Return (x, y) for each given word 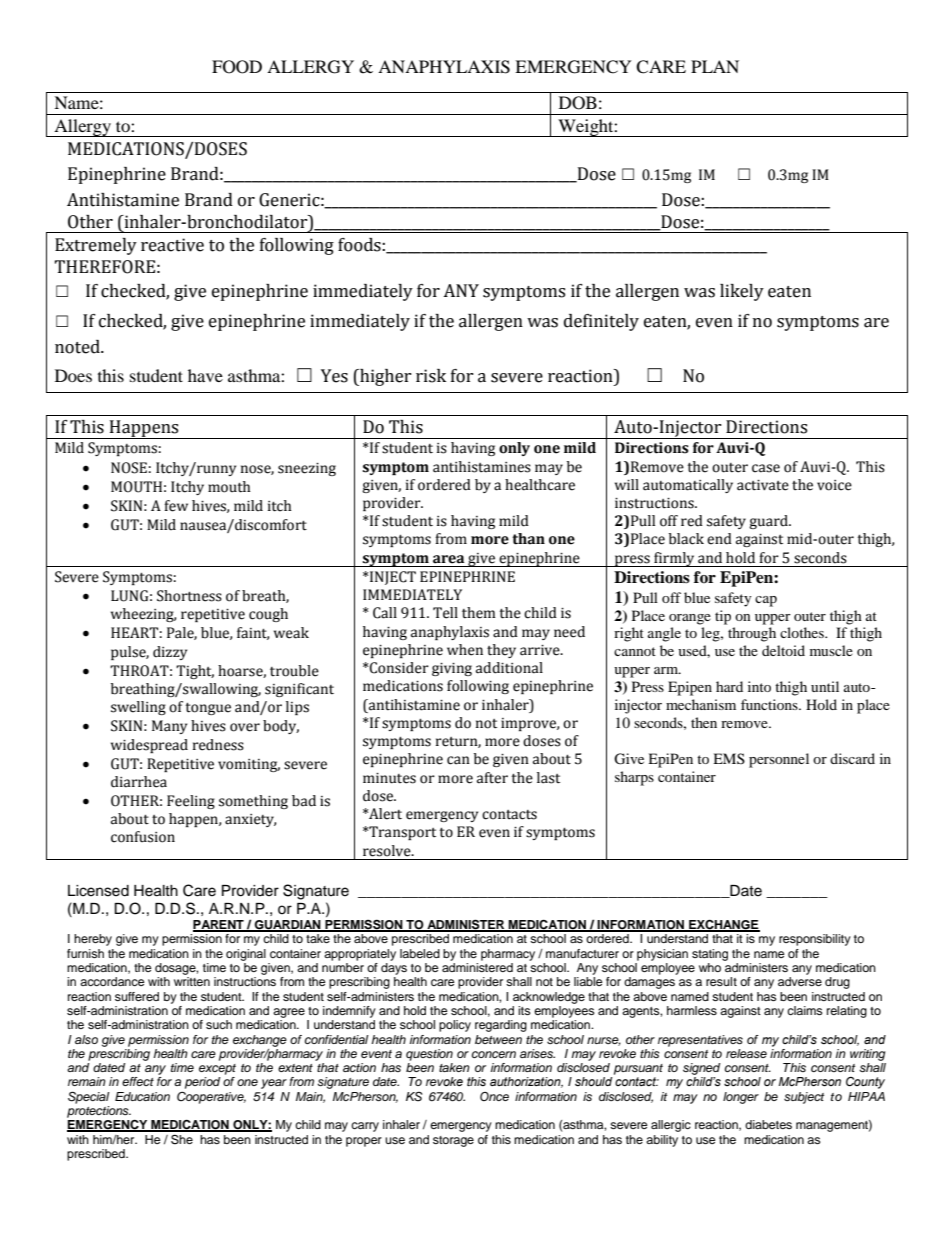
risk (431, 376)
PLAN (715, 66)
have (205, 375)
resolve (388, 851)
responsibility (815, 940)
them (479, 613)
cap (766, 601)
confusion (143, 837)
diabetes (768, 1124)
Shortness (189, 596)
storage (453, 1141)
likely (742, 292)
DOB (578, 103)
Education (142, 1096)
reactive (172, 245)
